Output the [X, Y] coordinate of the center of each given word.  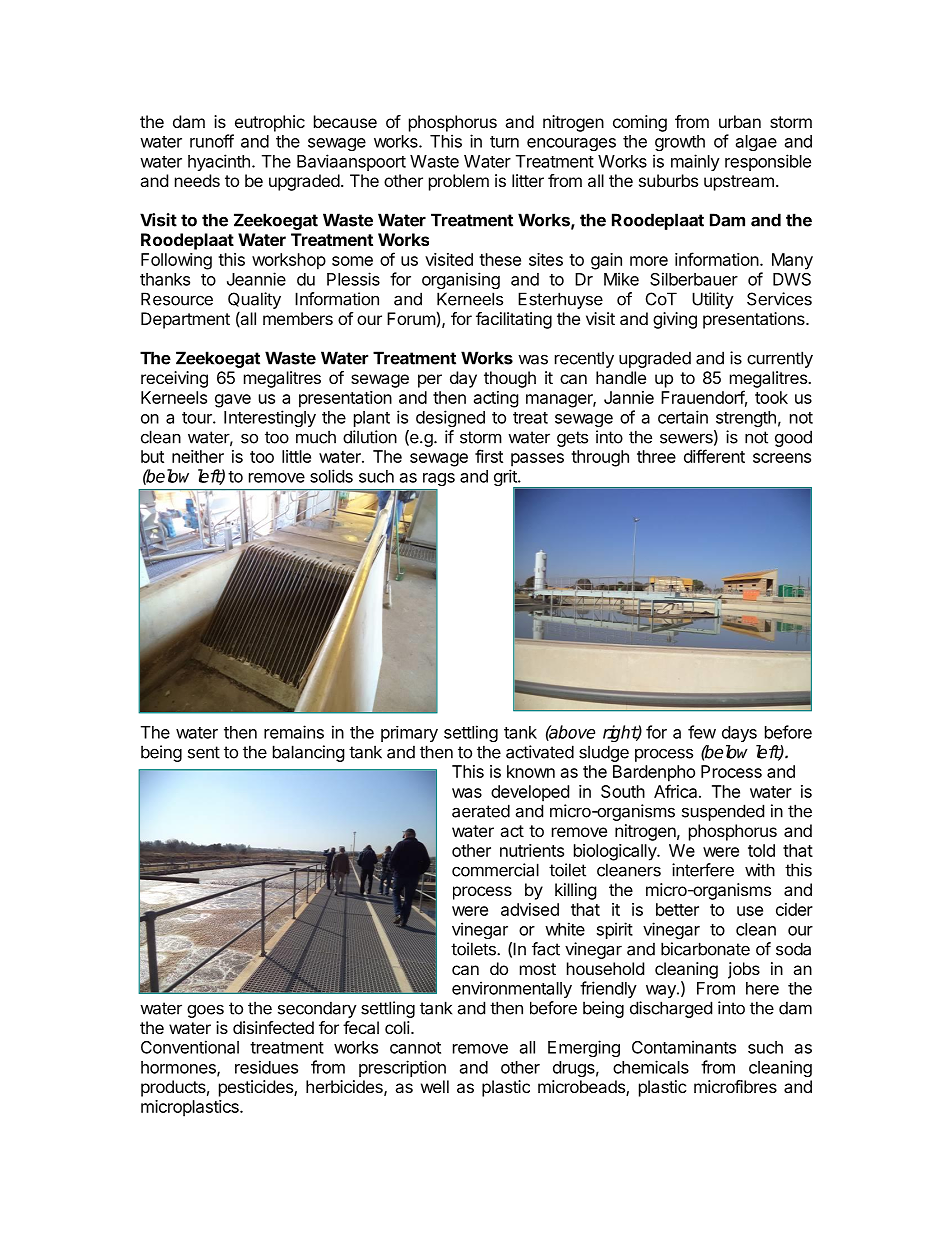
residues [266, 1067]
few [702, 732]
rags [439, 479]
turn [504, 142]
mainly [695, 162]
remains [294, 732]
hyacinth [219, 162]
